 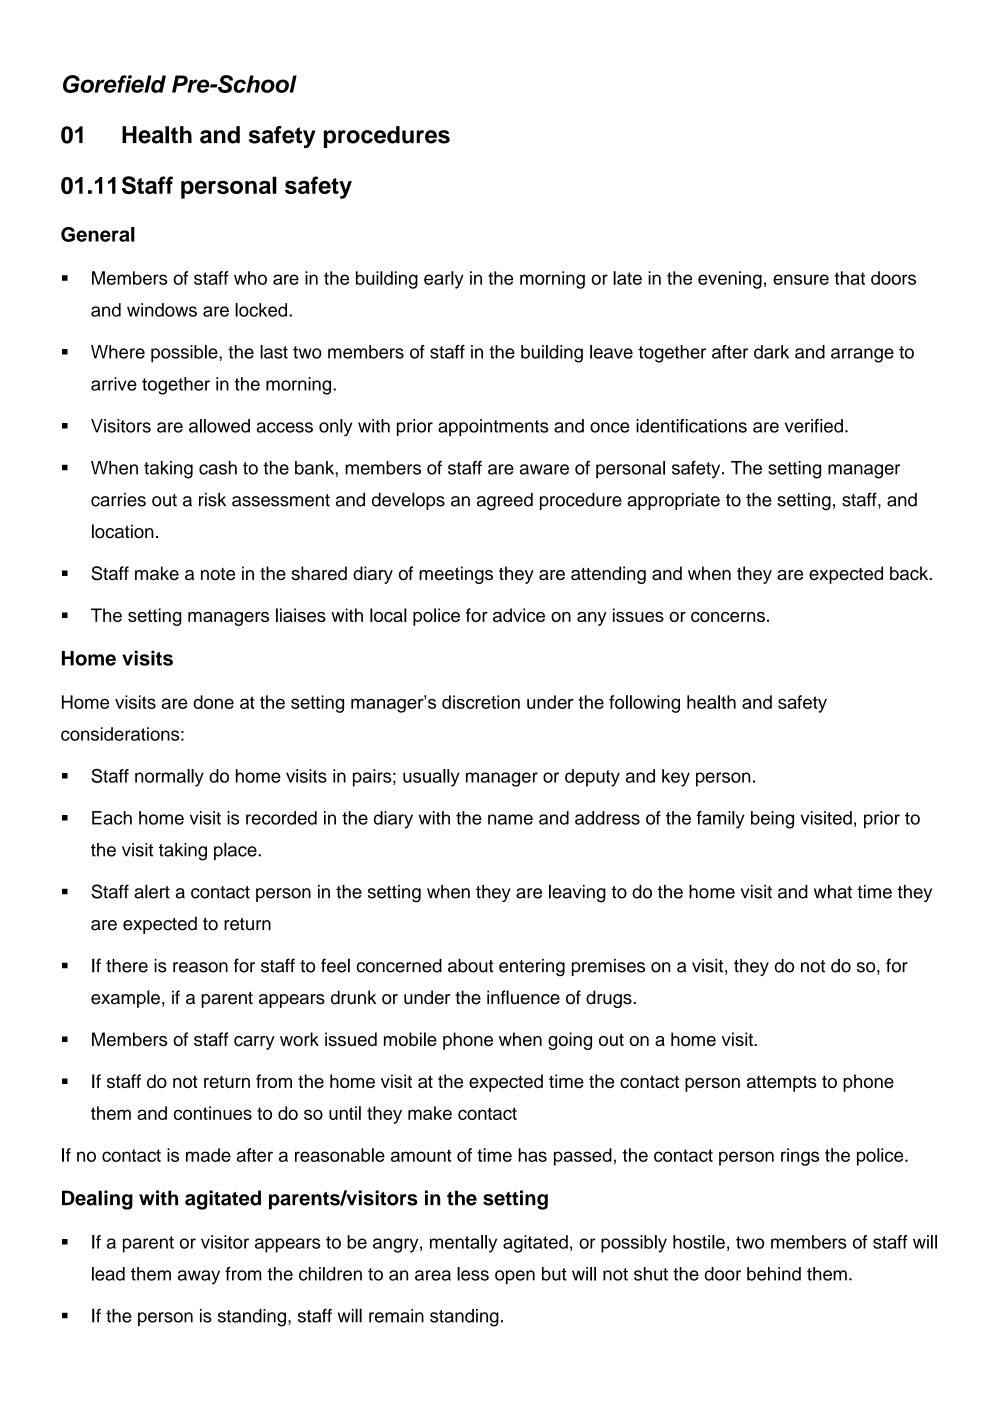 I want to click on away, so click(x=199, y=1277).
